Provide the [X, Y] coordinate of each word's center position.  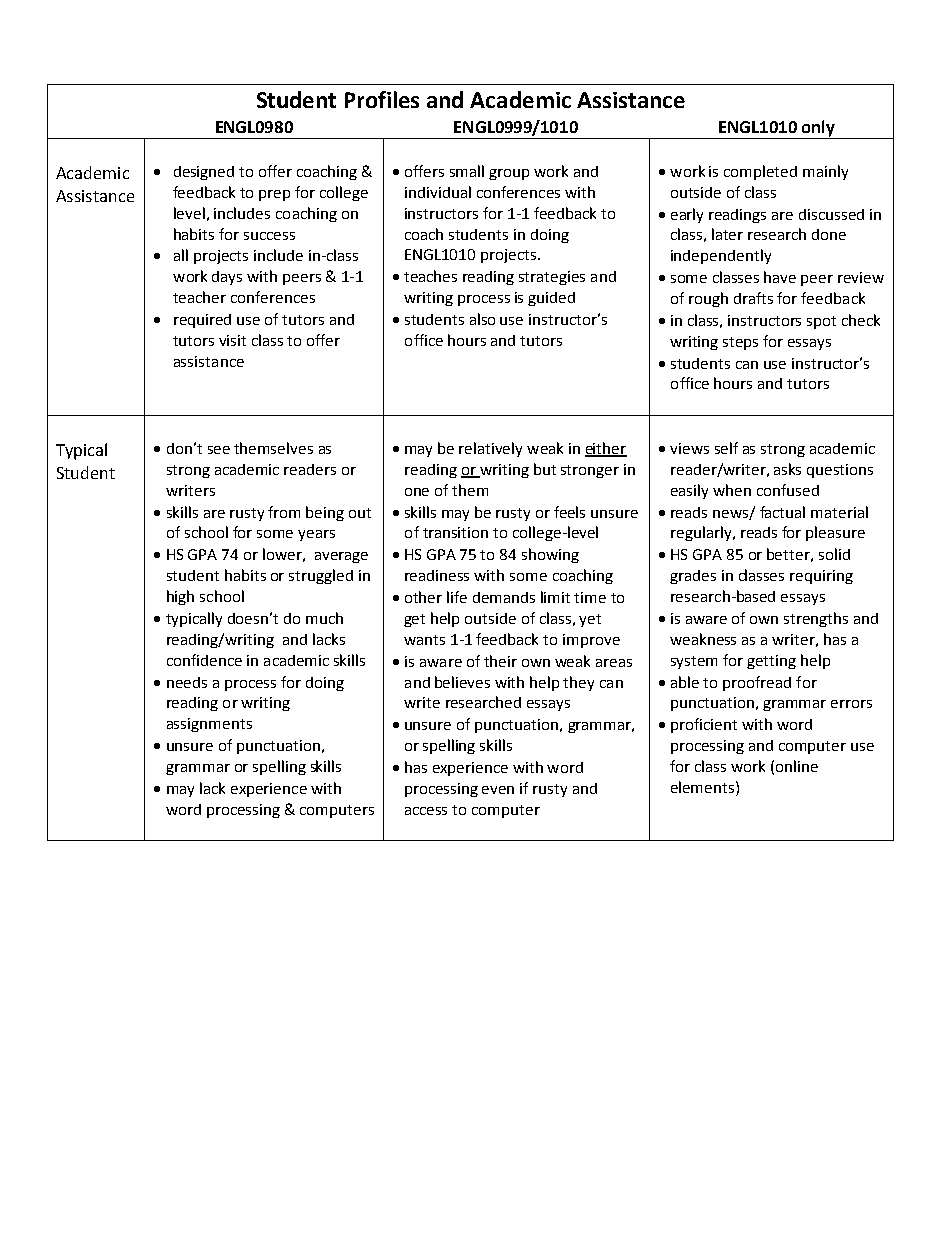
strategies [552, 278]
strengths [816, 619]
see [219, 450]
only [818, 129]
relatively [490, 449]
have [780, 277]
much [324, 618]
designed [204, 173]
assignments [209, 725]
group [509, 174]
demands [504, 597]
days [227, 278]
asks [787, 469]
